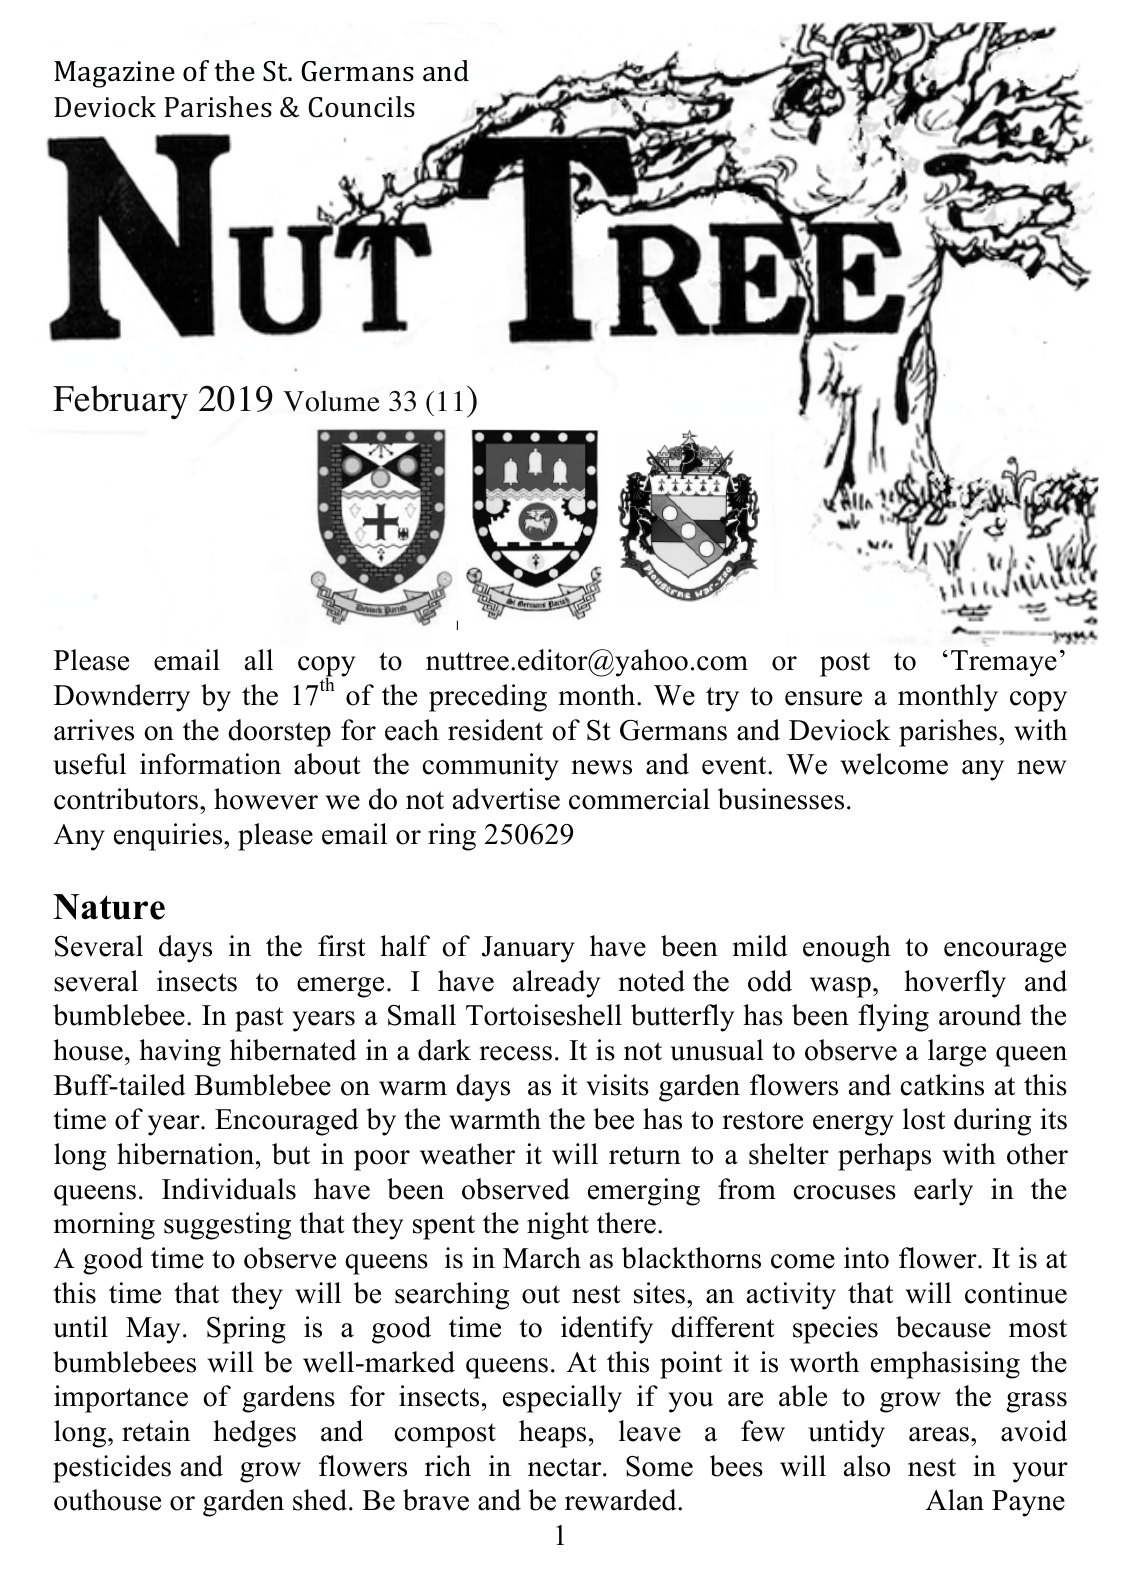 The height and width of the screenshot is (1586, 1121). Describe the element at coordinates (566, 1467) in the screenshot. I see `nectar` at that location.
